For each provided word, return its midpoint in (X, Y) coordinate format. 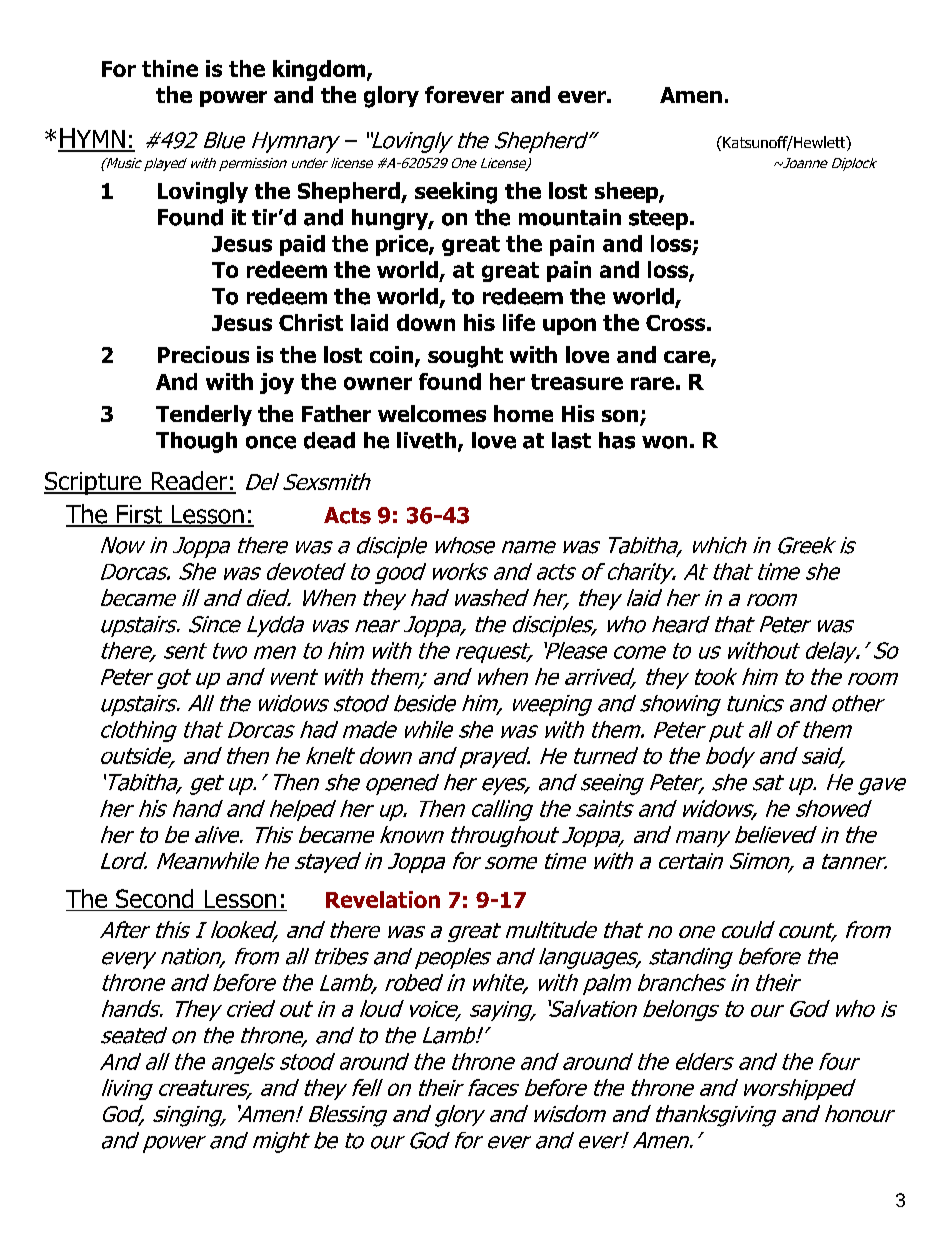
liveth (428, 441)
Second (155, 900)
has (617, 440)
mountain (570, 217)
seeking (456, 193)
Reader (189, 482)
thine (170, 68)
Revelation (383, 899)
